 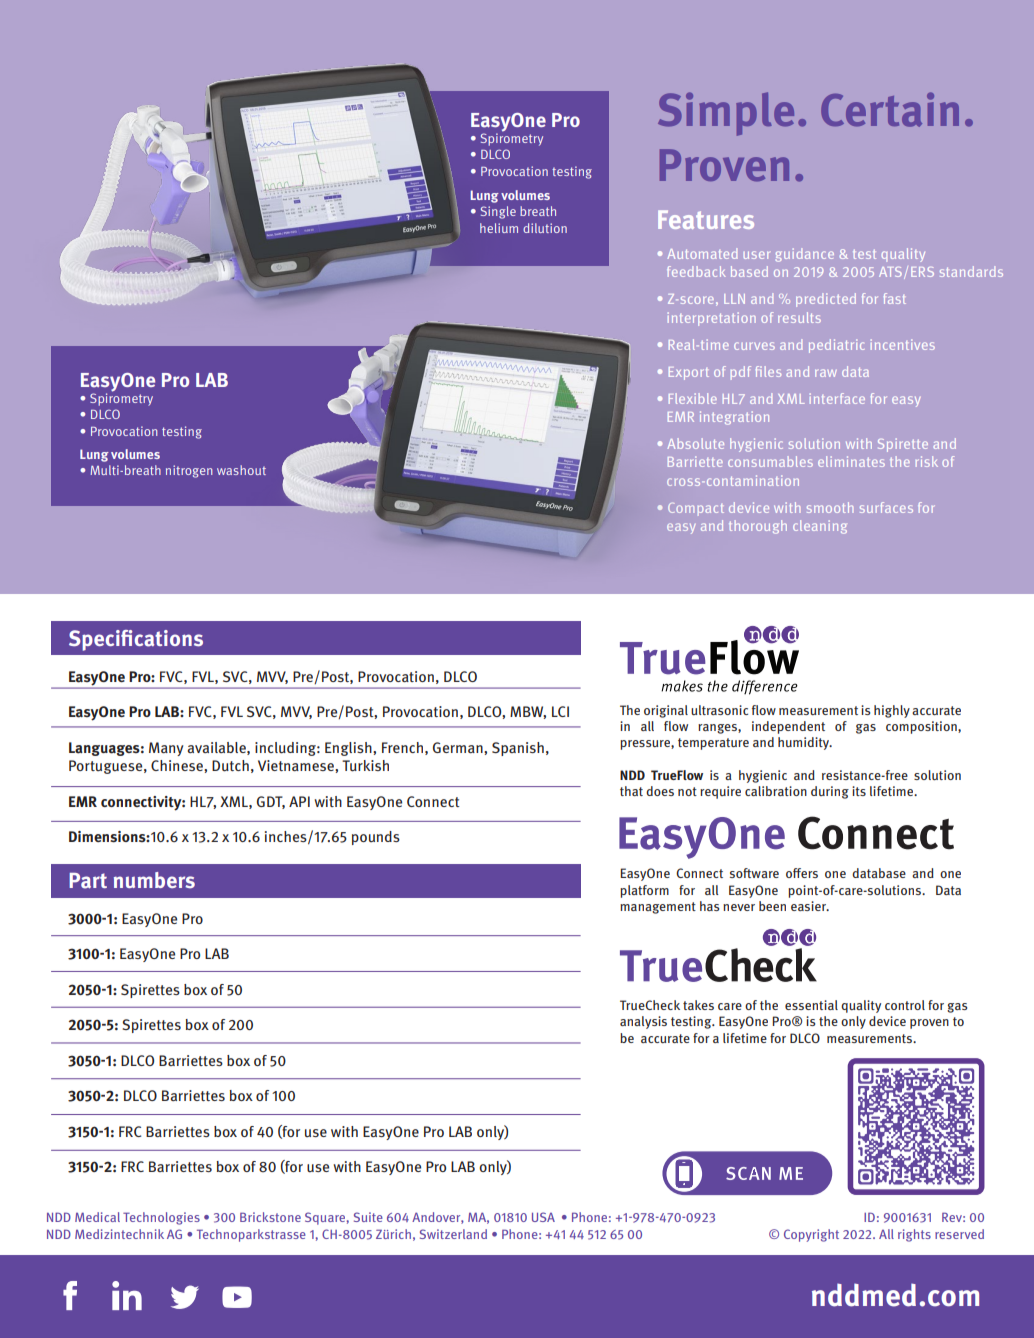 What do you see at coordinates (693, 398) in the image?
I see `Flexible` at bounding box center [693, 398].
